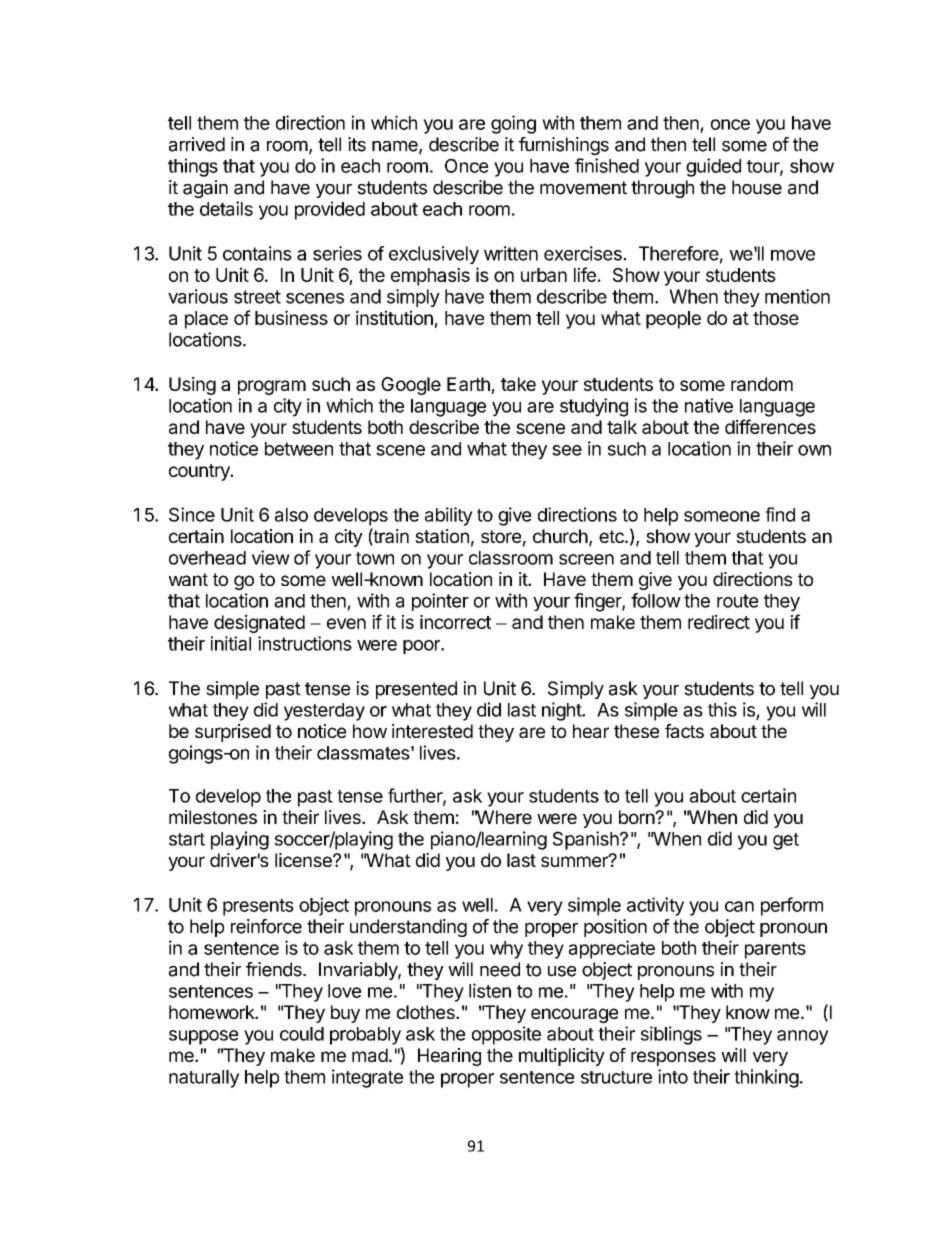 The image size is (952, 1233). Describe the element at coordinates (302, 1034) in the document. I see `could` at that location.
